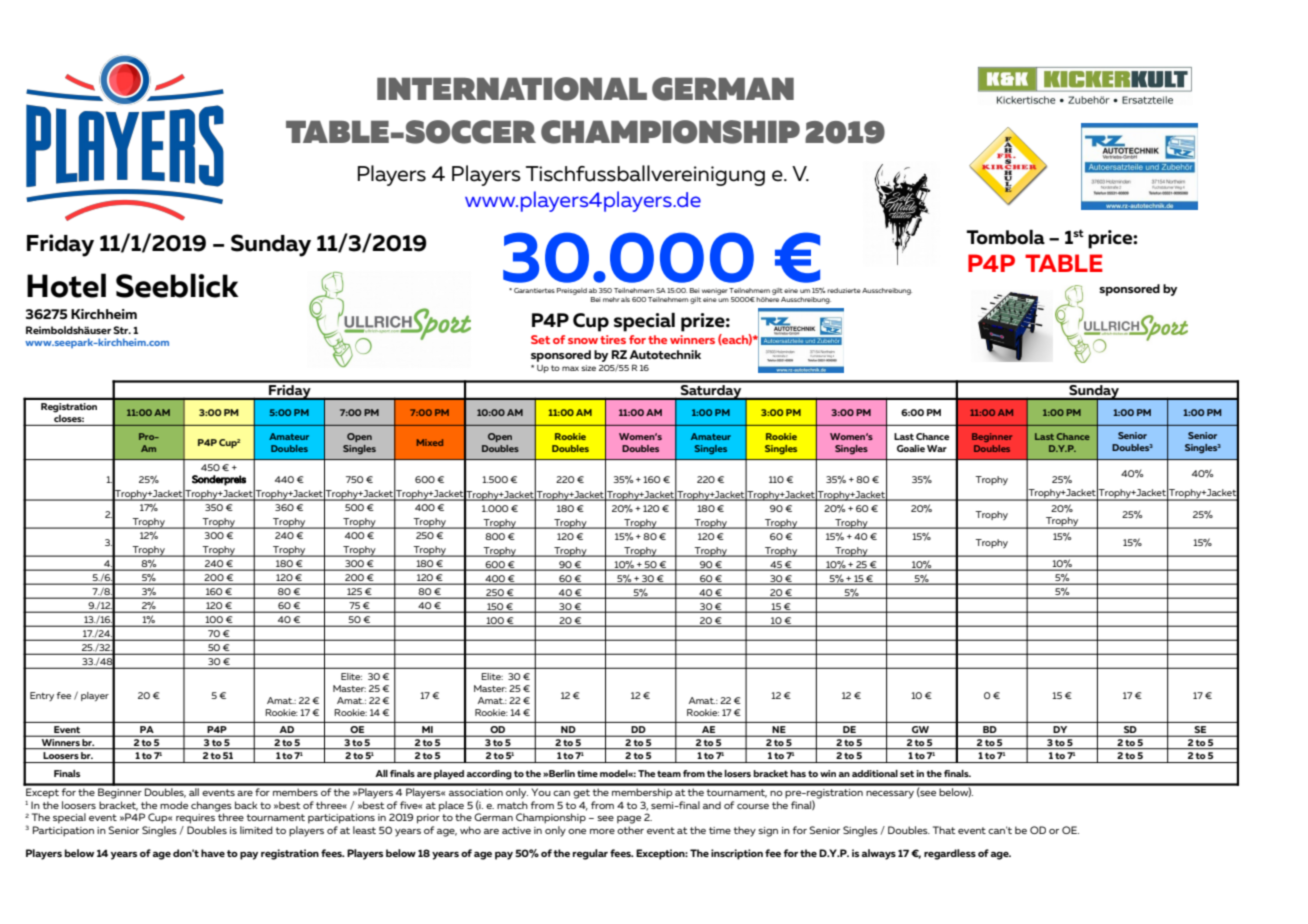  Describe the element at coordinates (570, 368) in the screenshot. I see `max` at that location.
